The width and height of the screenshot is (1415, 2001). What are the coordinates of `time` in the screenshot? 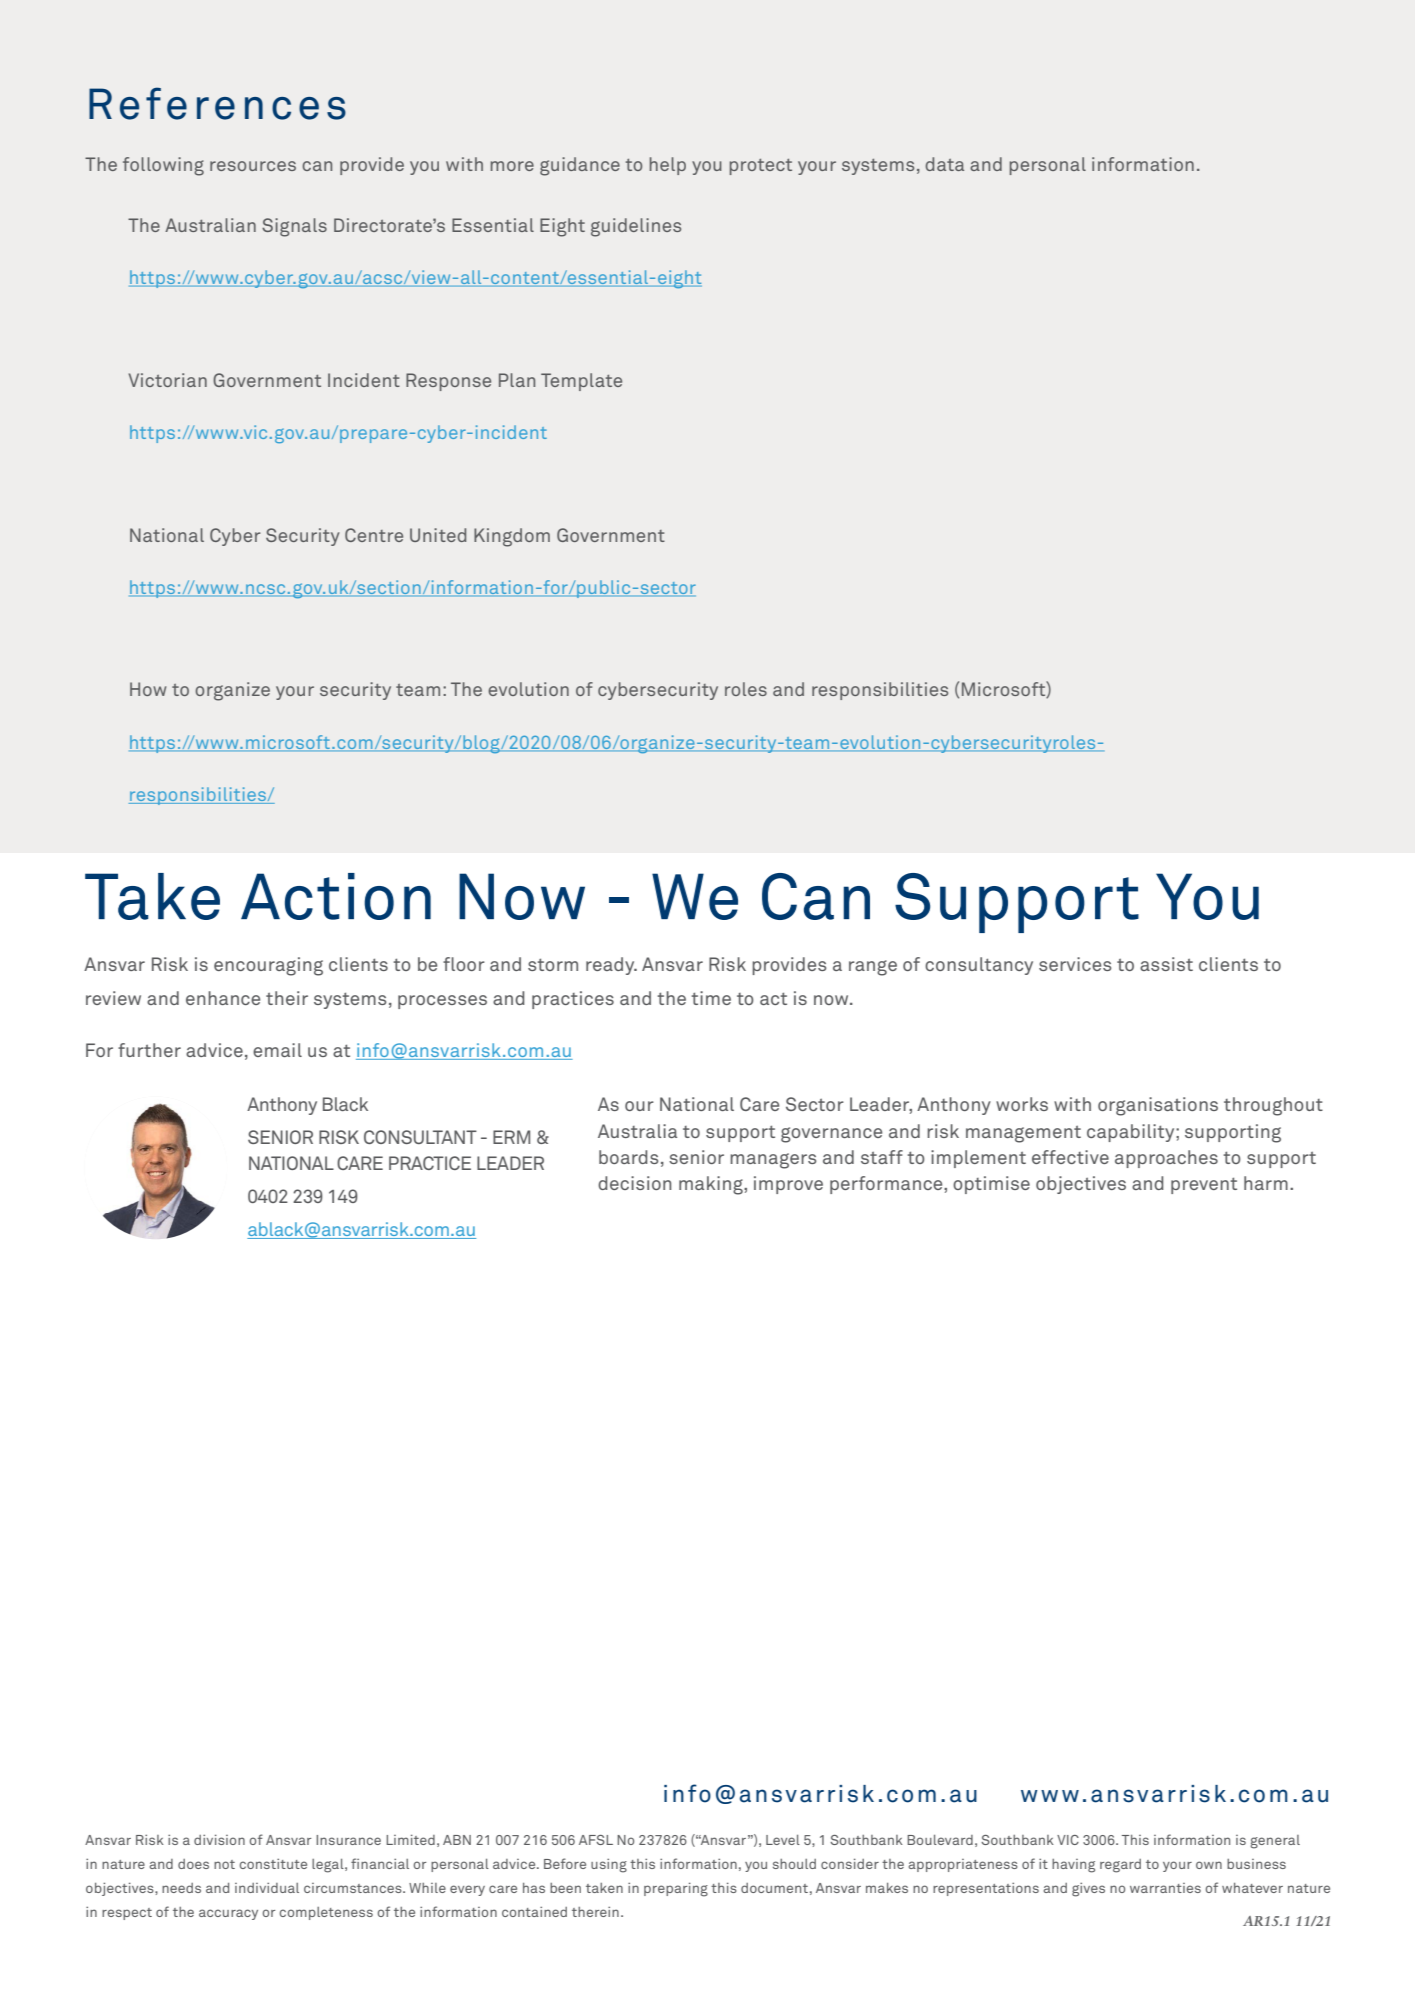 It's located at (711, 998).
